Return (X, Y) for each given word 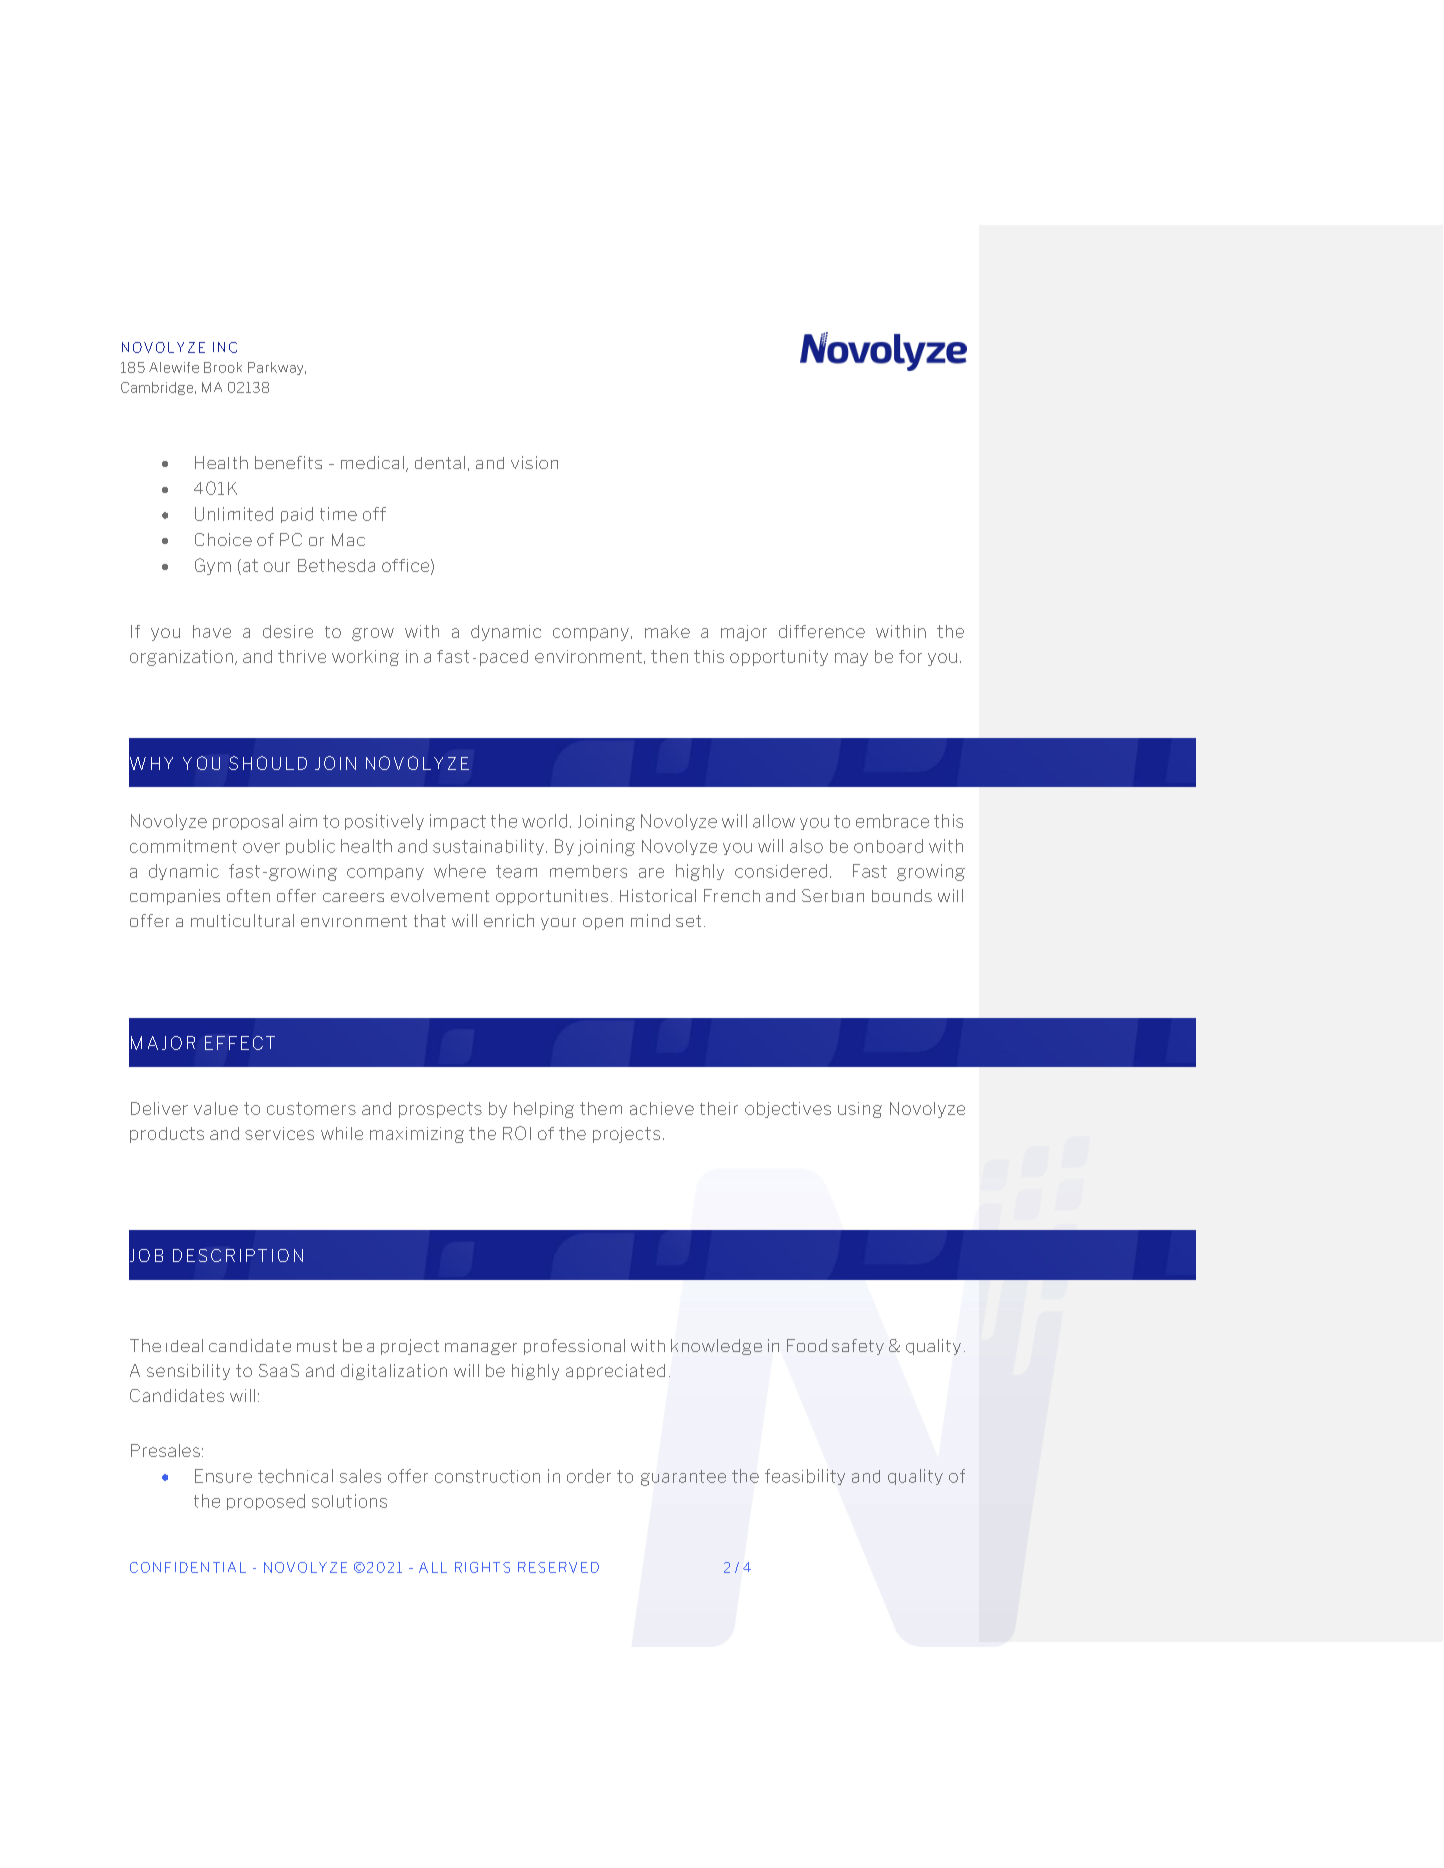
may (851, 659)
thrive (302, 656)
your (558, 924)
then (669, 656)
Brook (223, 367)
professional (574, 1347)
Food (807, 1345)
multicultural (242, 920)
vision (534, 462)
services (279, 1133)
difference (822, 631)
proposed (266, 1502)
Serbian (833, 895)
